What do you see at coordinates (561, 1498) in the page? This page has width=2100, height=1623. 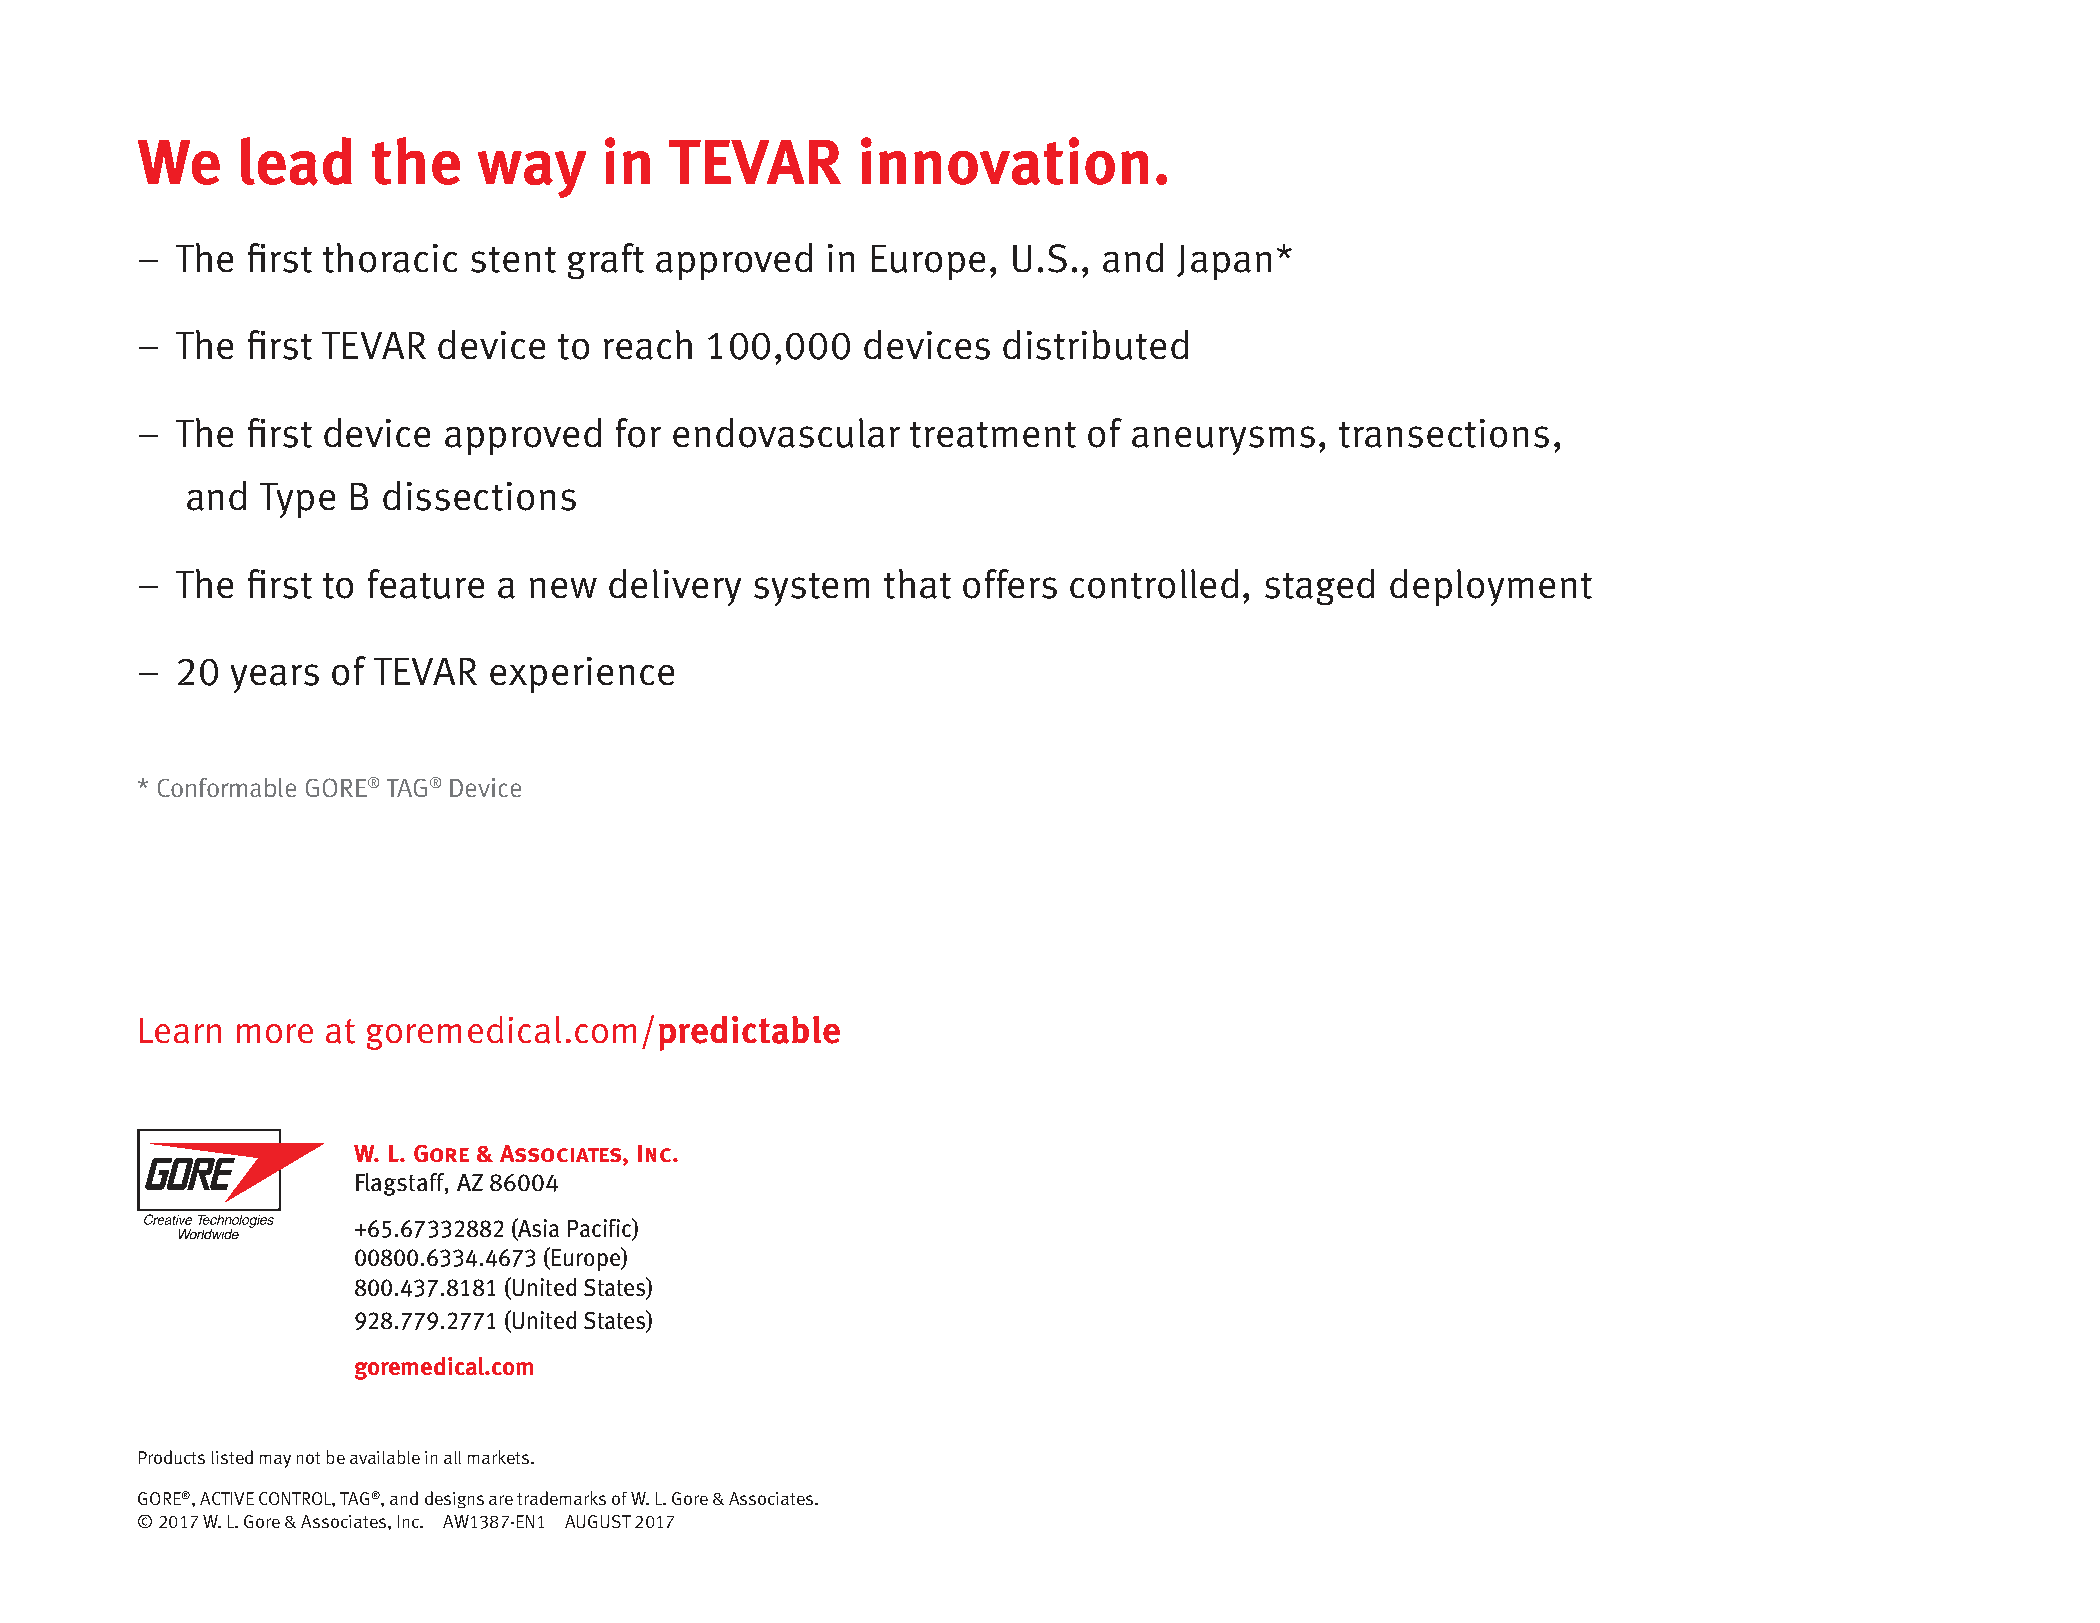 I see `trademarks` at bounding box center [561, 1498].
